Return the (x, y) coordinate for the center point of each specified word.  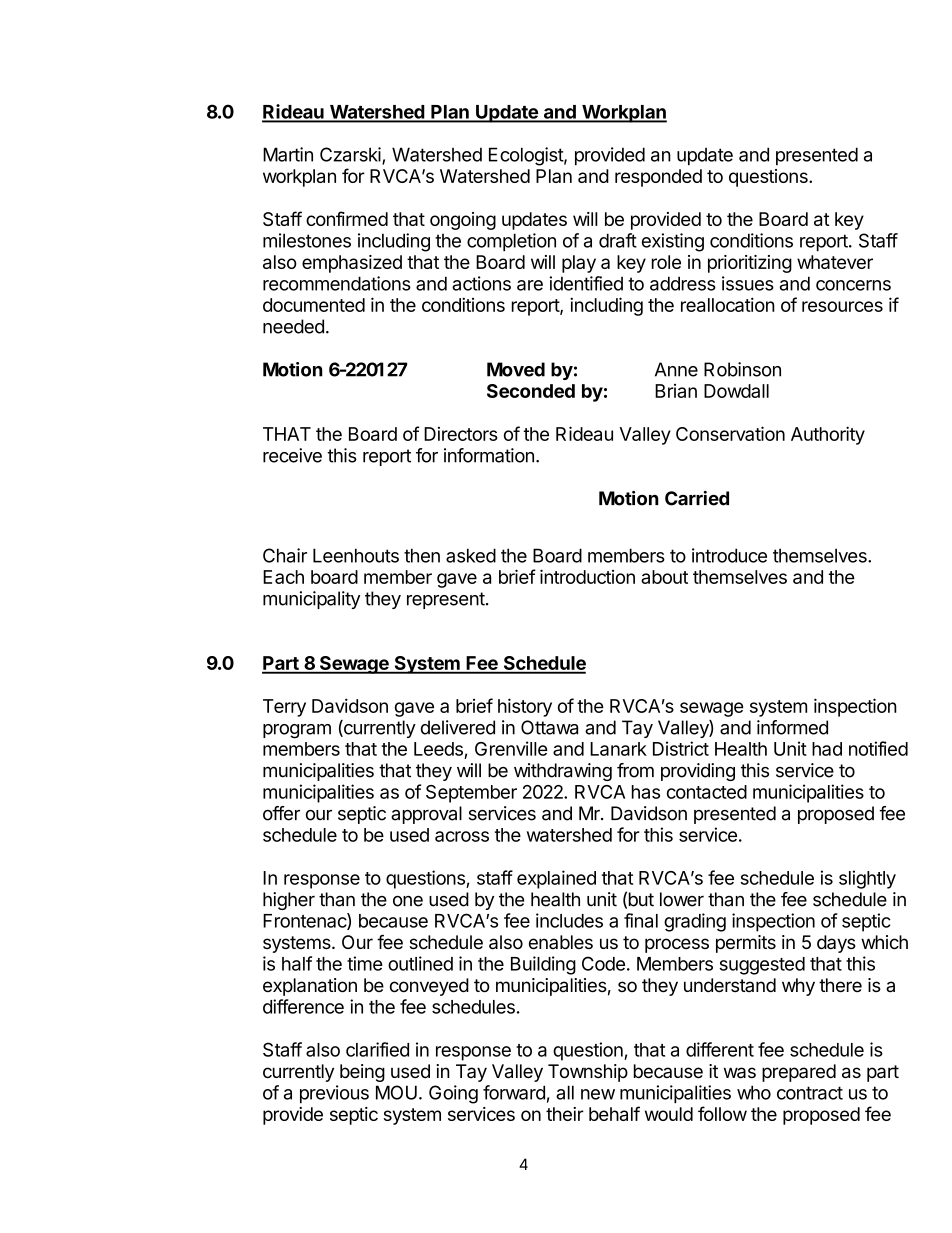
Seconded (531, 391)
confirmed (347, 218)
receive (292, 455)
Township (588, 1073)
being (362, 1073)
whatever (835, 262)
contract (810, 1093)
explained (556, 879)
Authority (828, 435)
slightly (867, 879)
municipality (311, 600)
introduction (587, 576)
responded (658, 178)
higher (289, 901)
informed (792, 727)
